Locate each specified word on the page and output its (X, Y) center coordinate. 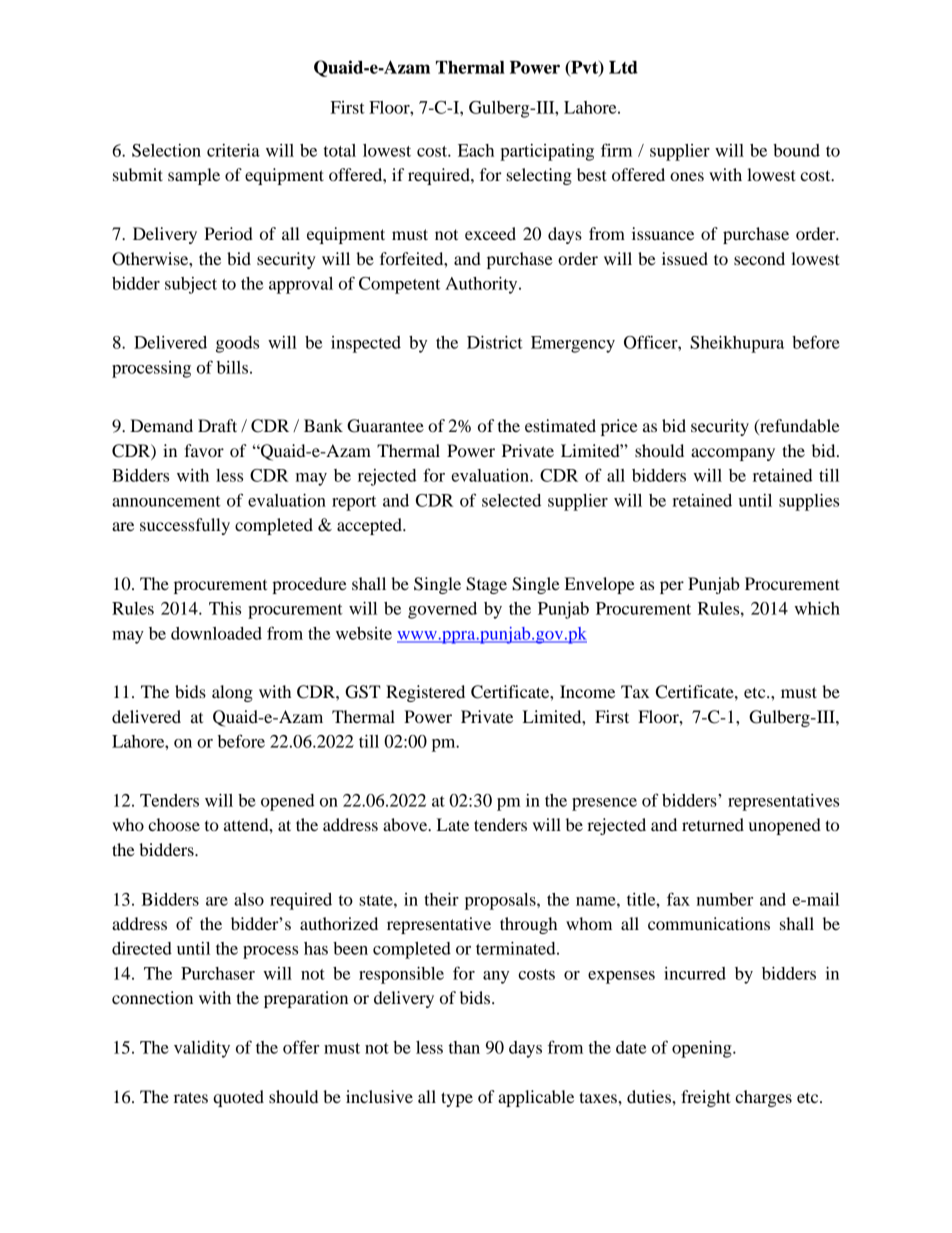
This (225, 608)
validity (202, 1049)
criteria (233, 150)
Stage (486, 585)
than (464, 1047)
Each (476, 150)
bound (796, 150)
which (817, 608)
